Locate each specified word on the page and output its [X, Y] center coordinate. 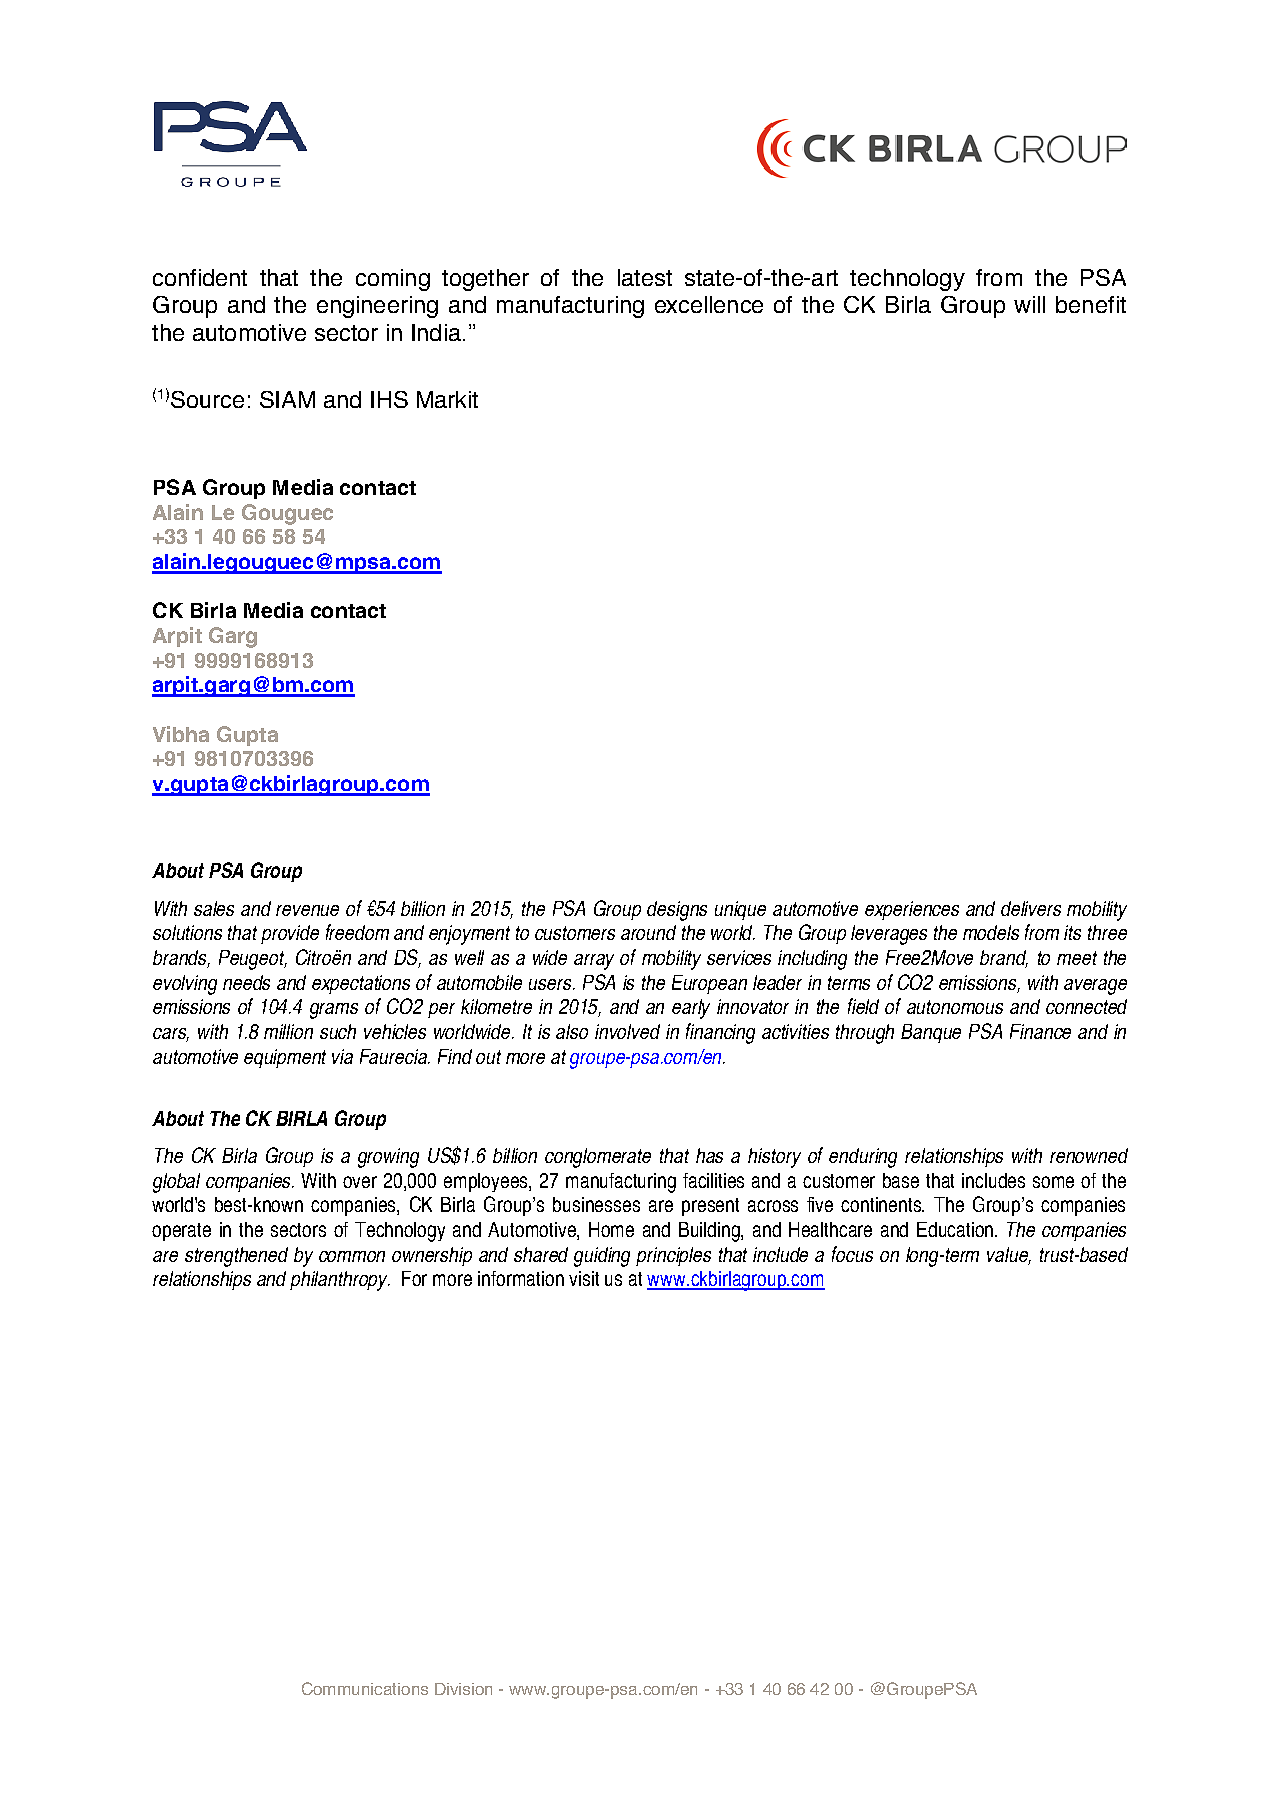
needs [246, 982]
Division [463, 1689]
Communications [365, 1688]
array [594, 962]
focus [852, 1254]
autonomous [955, 1007]
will [1029, 304]
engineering [377, 307]
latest [645, 277]
